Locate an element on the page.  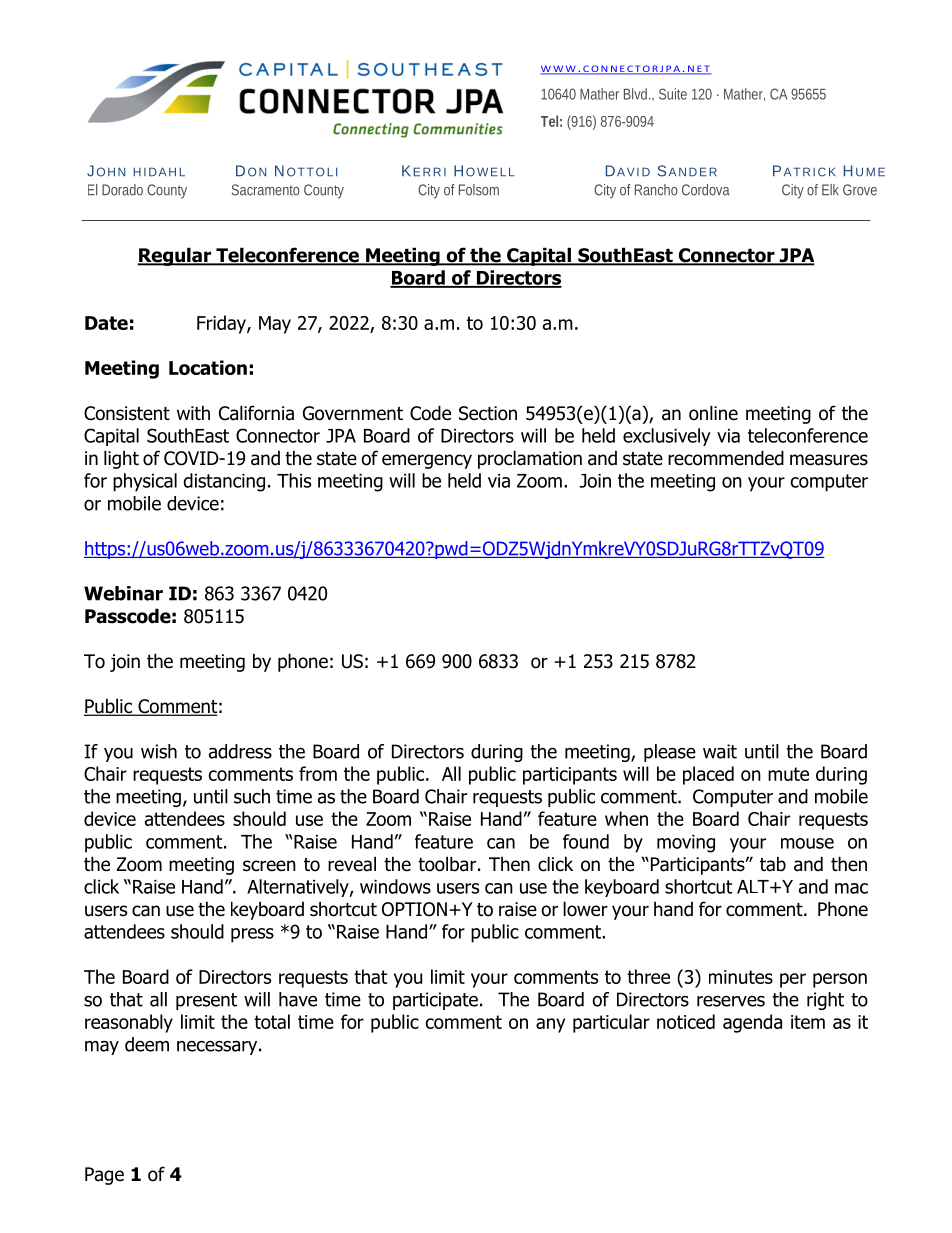
Suite is located at coordinates (673, 94).
